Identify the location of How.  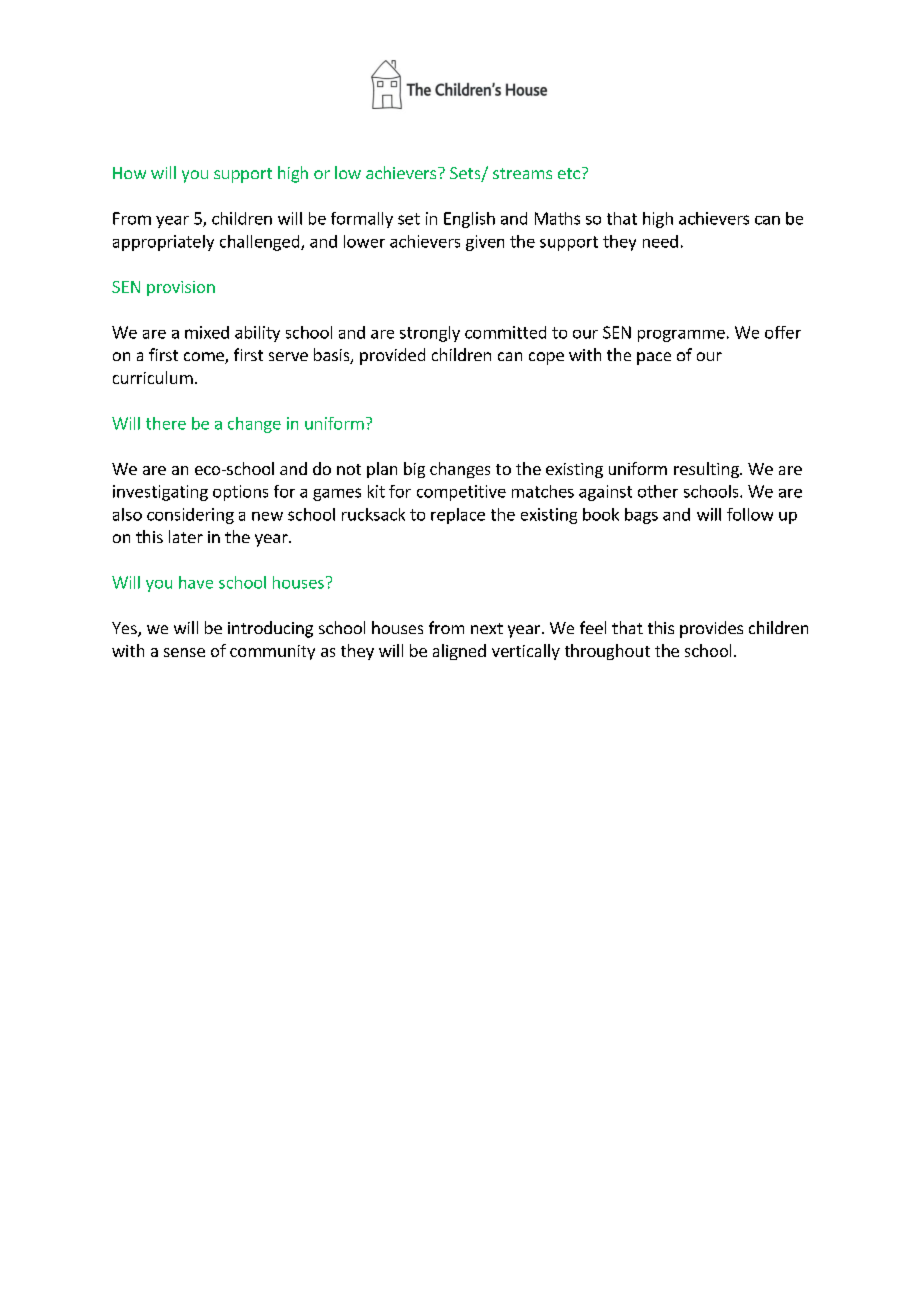
(129, 173).
